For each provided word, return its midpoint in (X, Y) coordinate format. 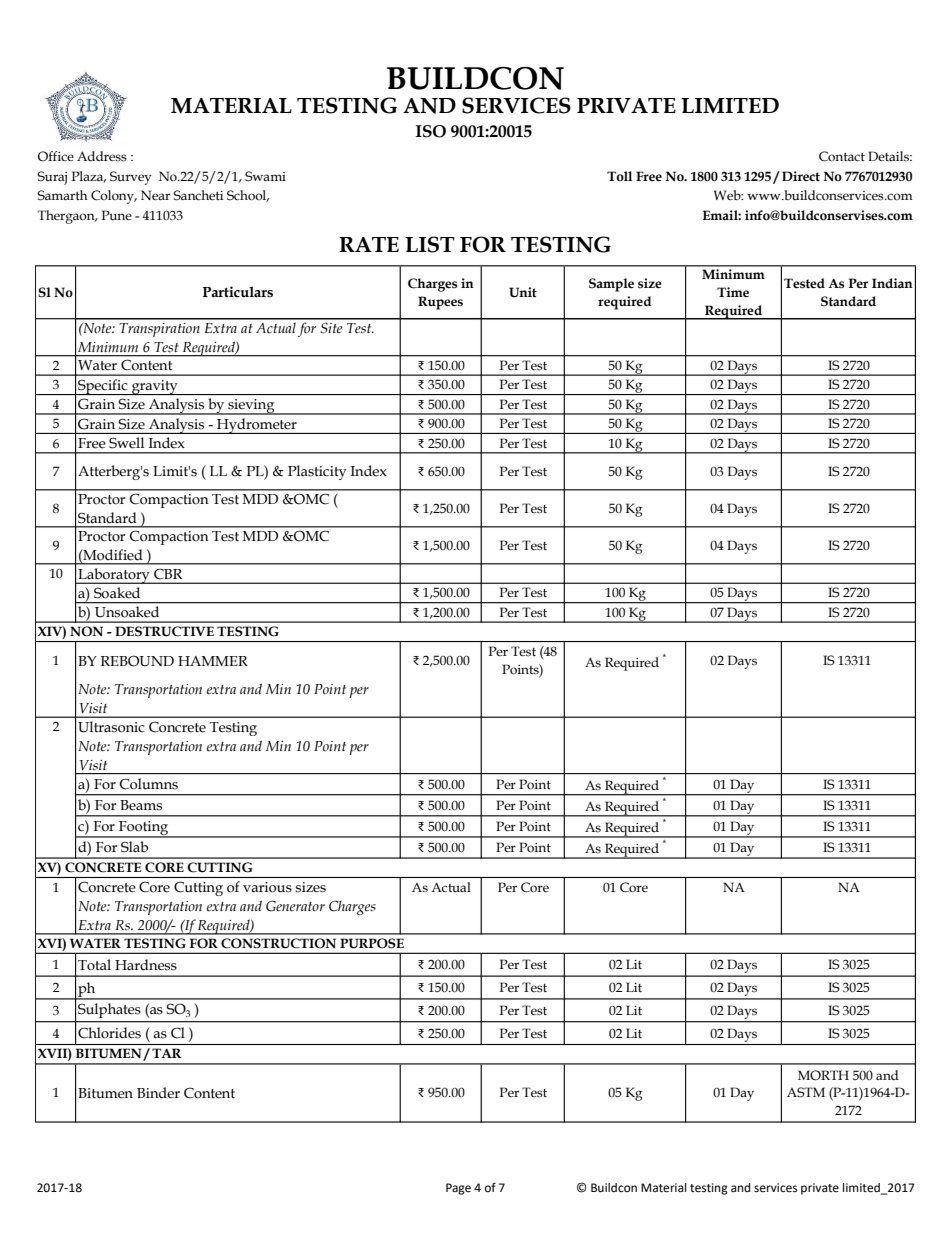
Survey (131, 178)
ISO (431, 131)
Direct (801, 176)
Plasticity (317, 472)
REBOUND (137, 661)
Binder (158, 1093)
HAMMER (213, 661)
